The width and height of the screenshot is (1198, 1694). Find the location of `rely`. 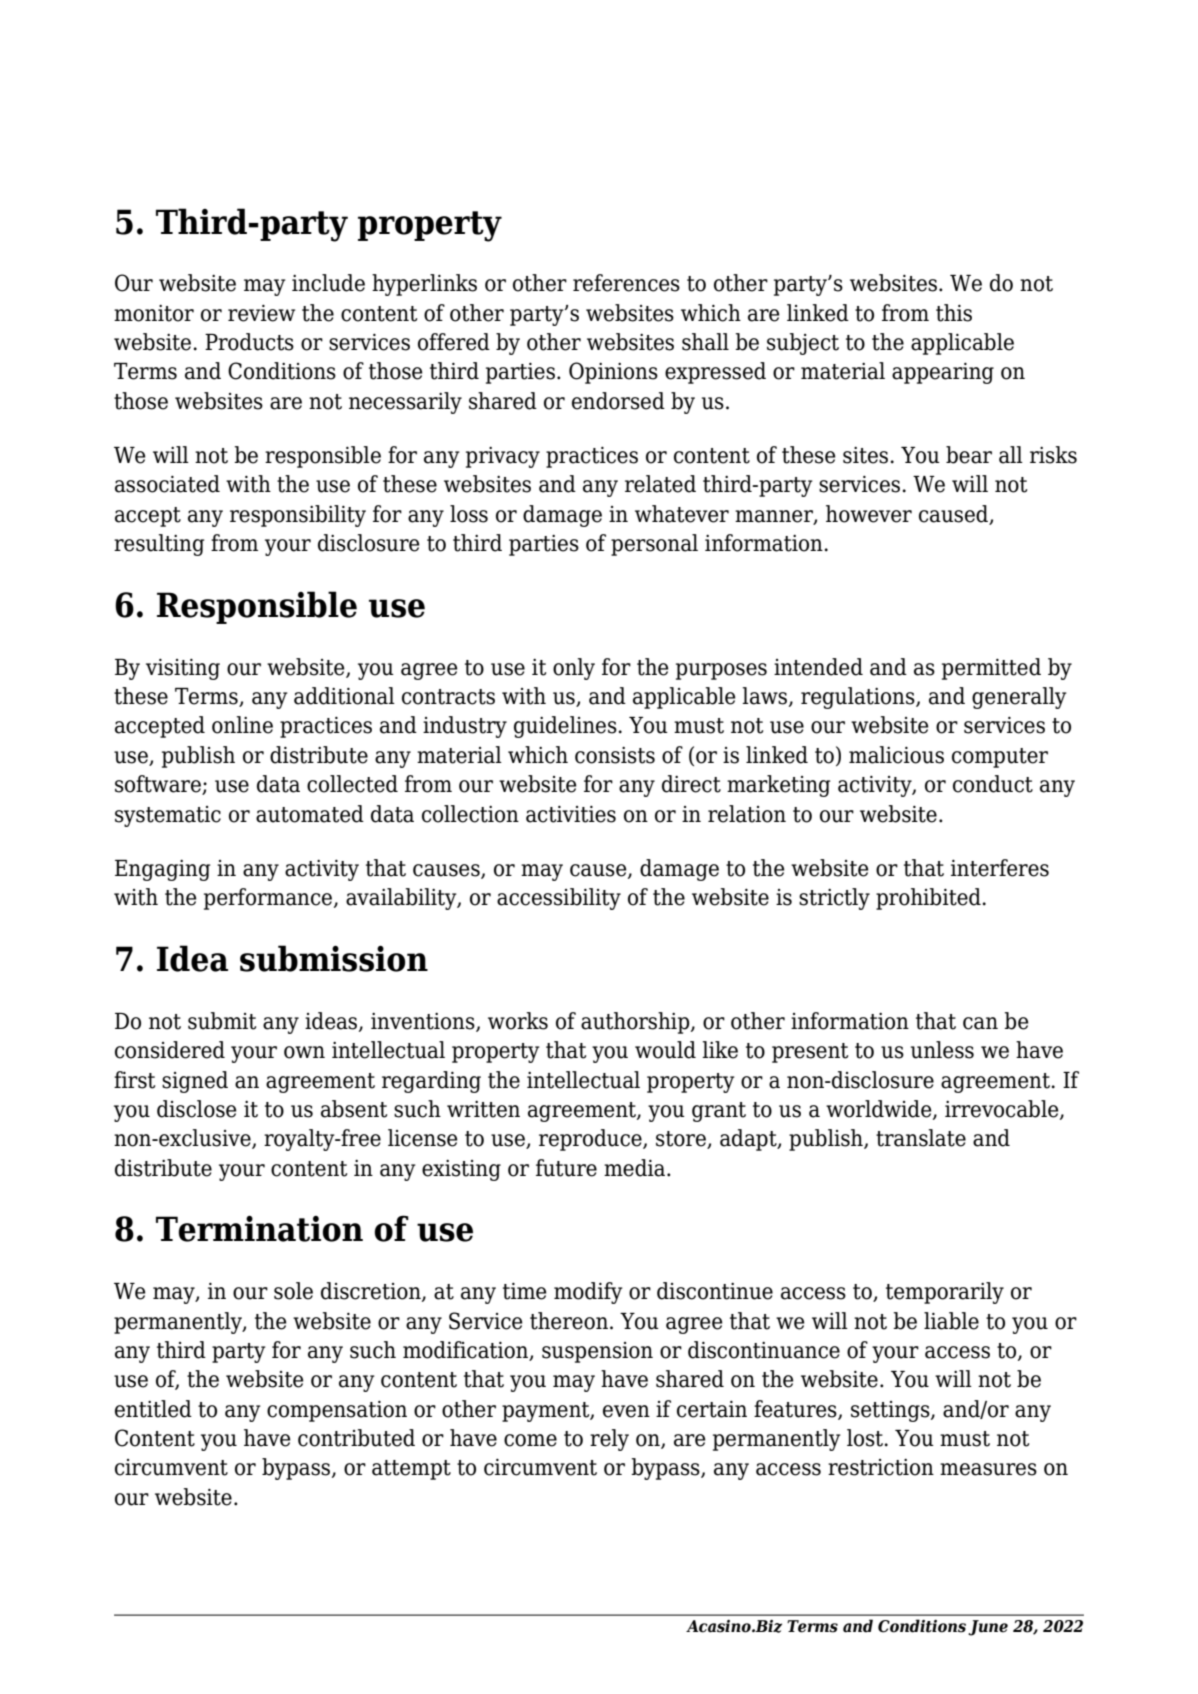

rely is located at coordinates (609, 1440).
